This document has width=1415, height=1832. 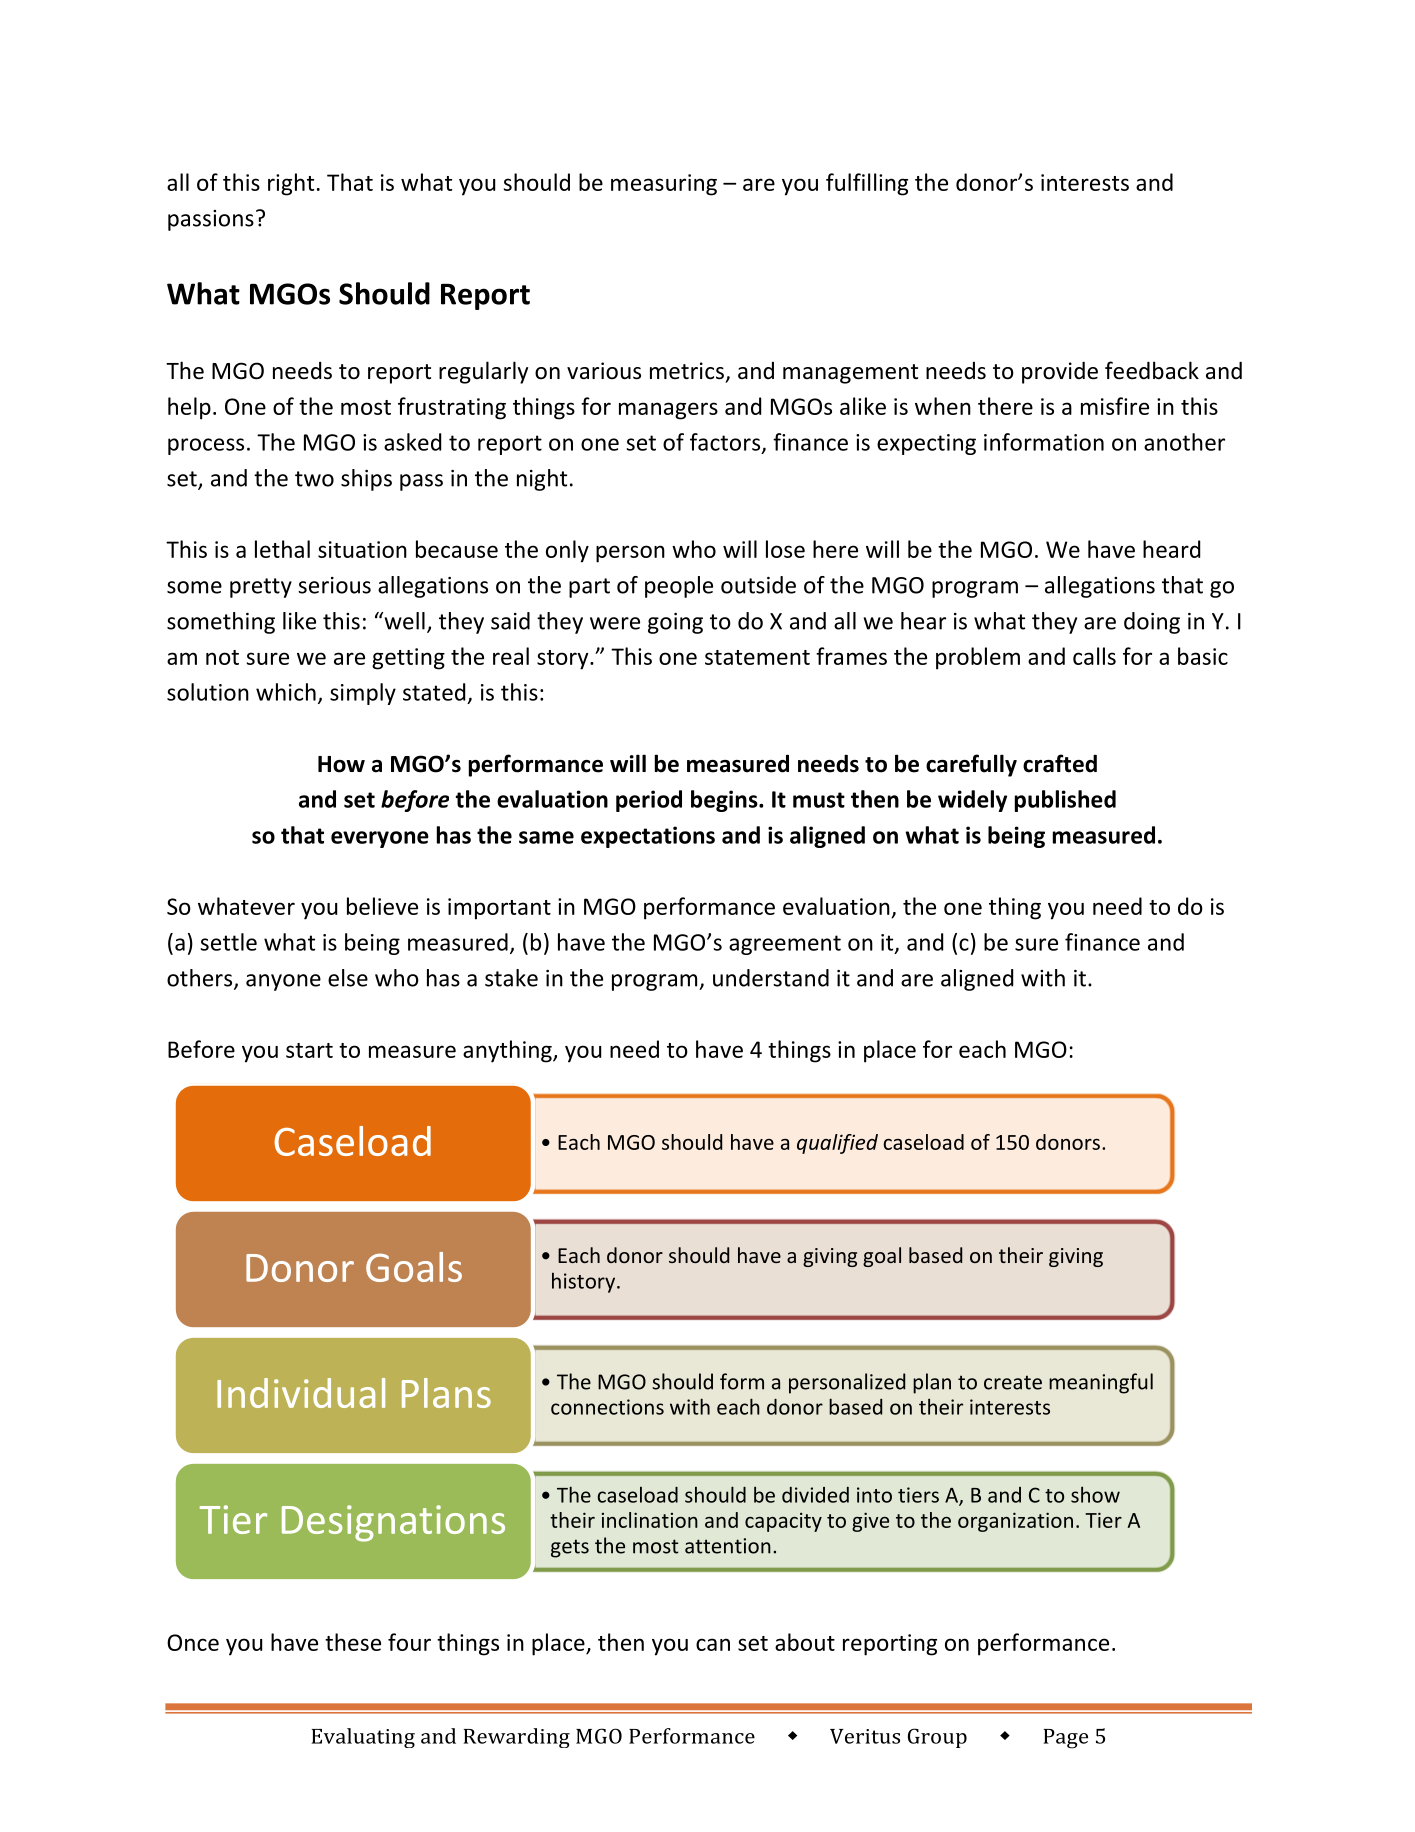 I want to click on understand, so click(x=771, y=978).
